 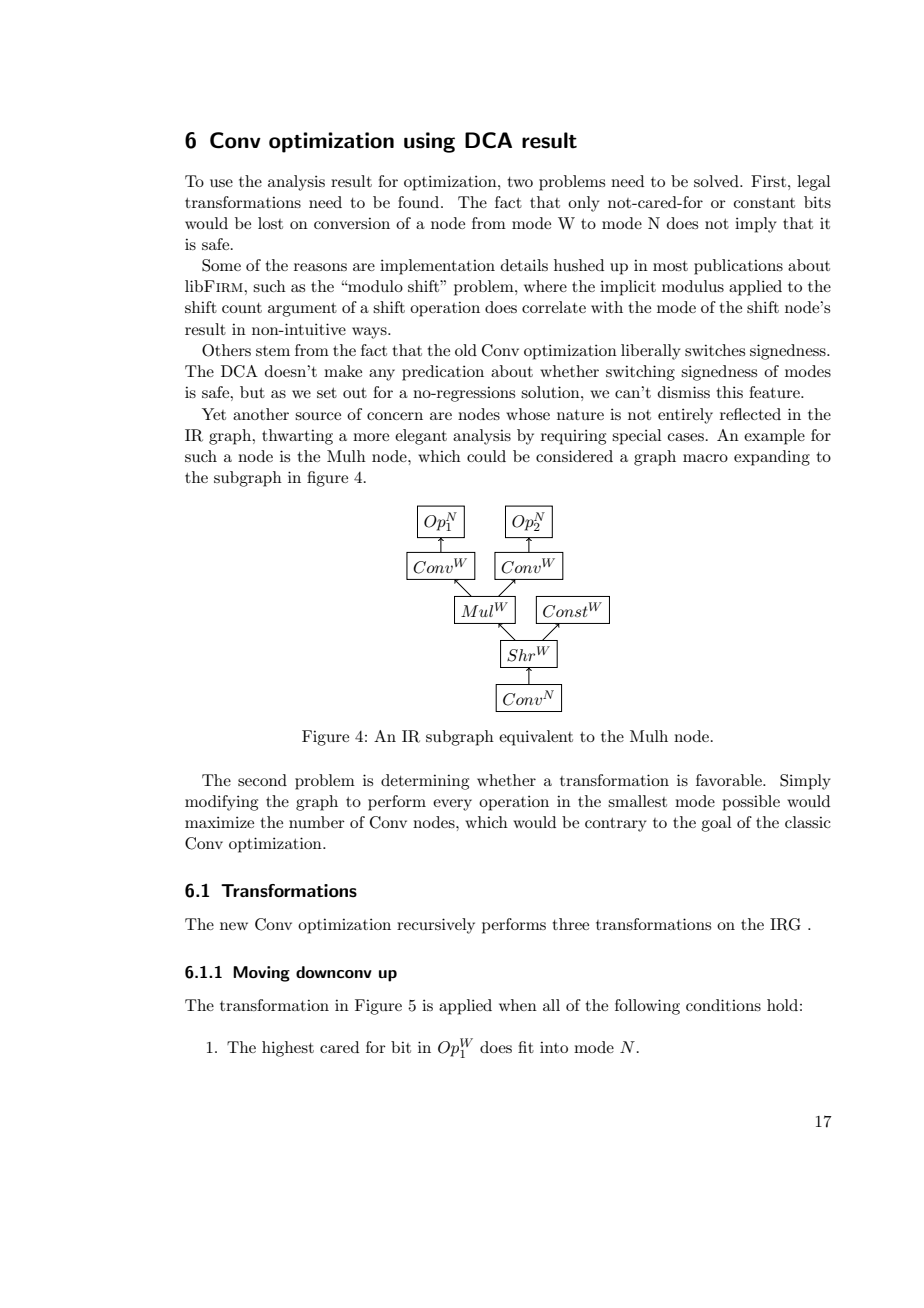 I want to click on use, so click(x=221, y=183).
